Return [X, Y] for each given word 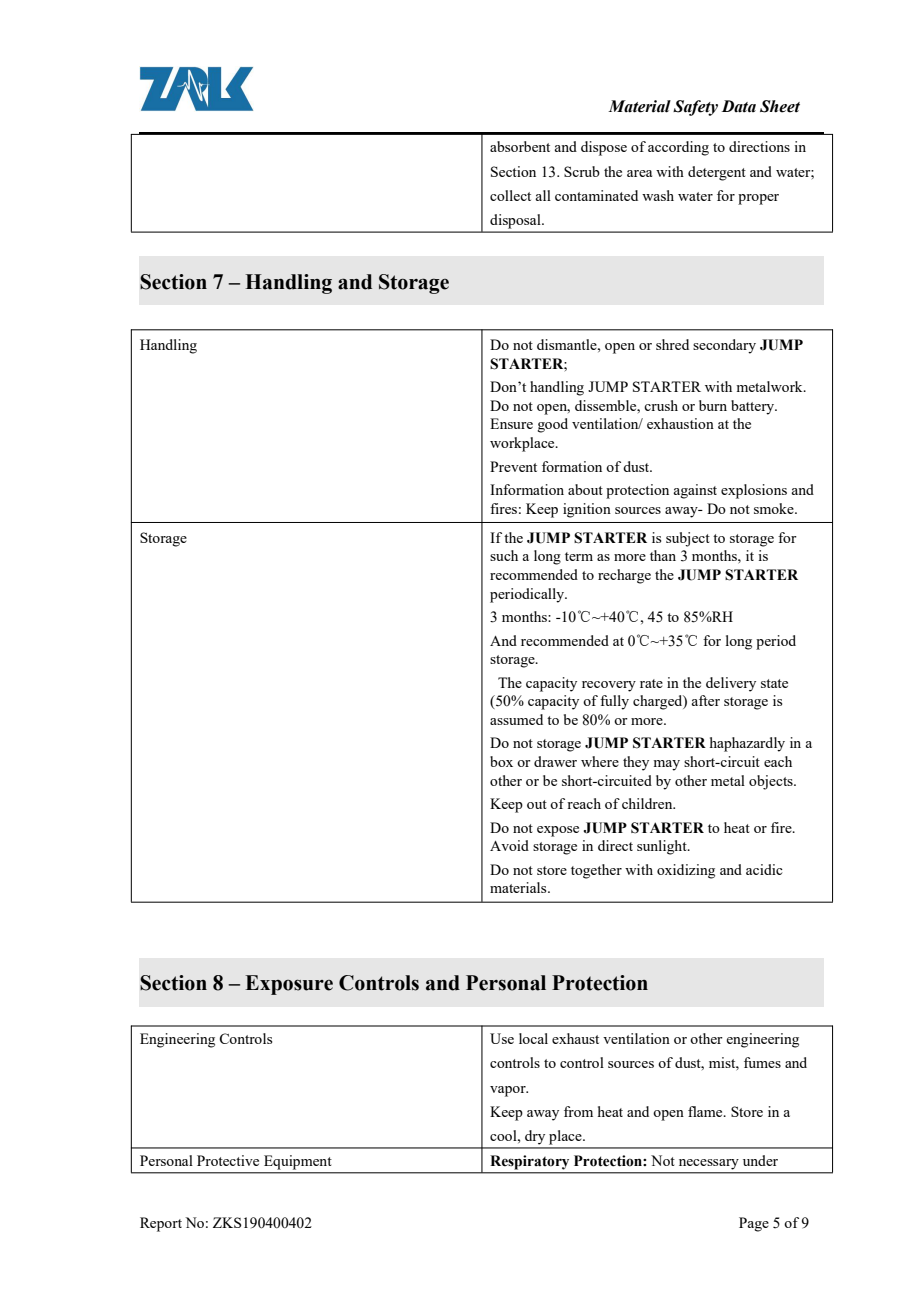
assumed [516, 719]
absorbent [520, 146]
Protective [228, 1160]
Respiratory [530, 1162]
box [501, 761]
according [678, 148]
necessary [708, 1164]
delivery [731, 684]
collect [510, 195]
